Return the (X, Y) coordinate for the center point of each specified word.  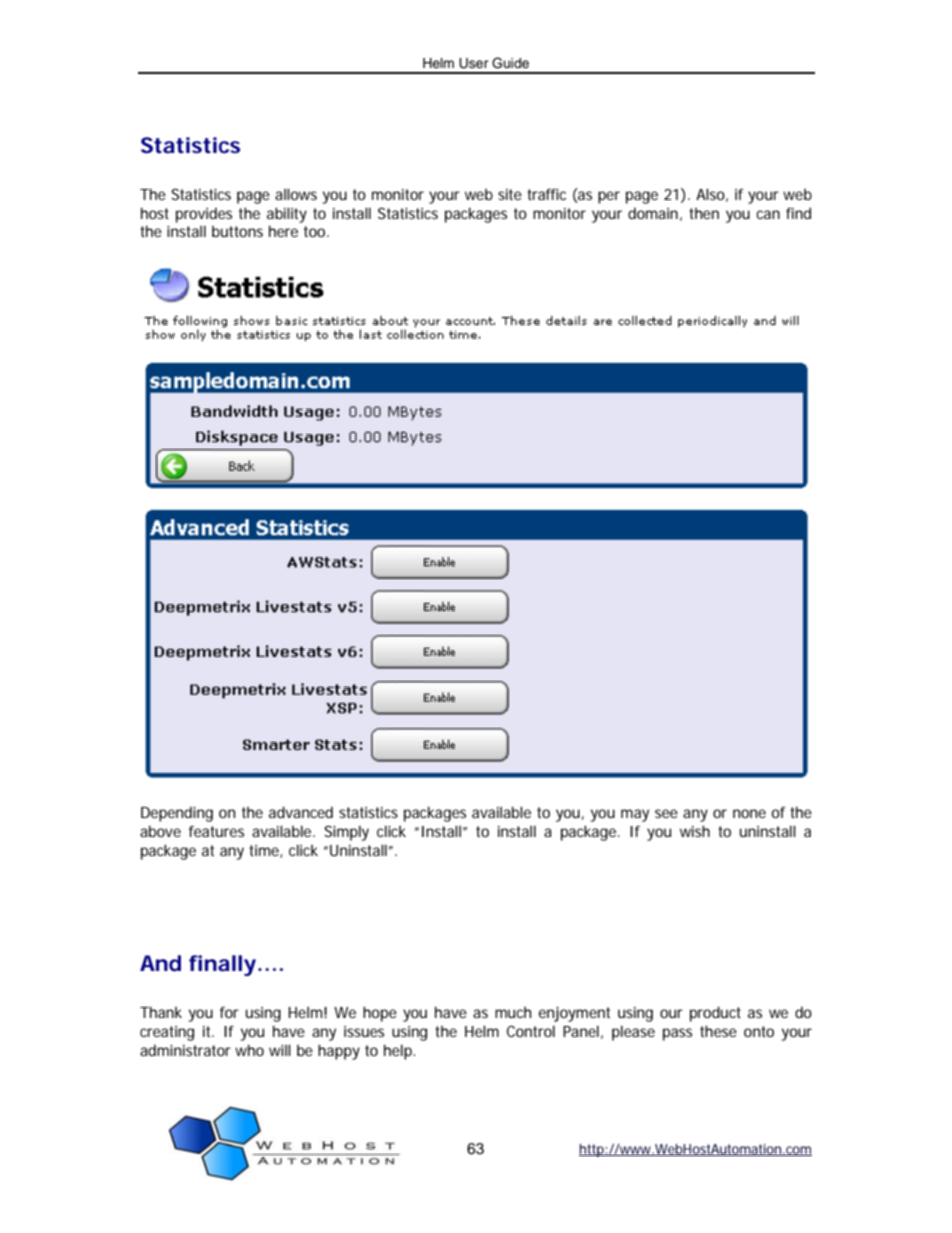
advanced (301, 812)
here (283, 231)
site (510, 194)
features (216, 831)
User (474, 63)
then (704, 213)
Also (710, 194)
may (635, 815)
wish (695, 831)
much (513, 1012)
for (229, 1012)
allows (296, 194)
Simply (346, 833)
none (749, 813)
